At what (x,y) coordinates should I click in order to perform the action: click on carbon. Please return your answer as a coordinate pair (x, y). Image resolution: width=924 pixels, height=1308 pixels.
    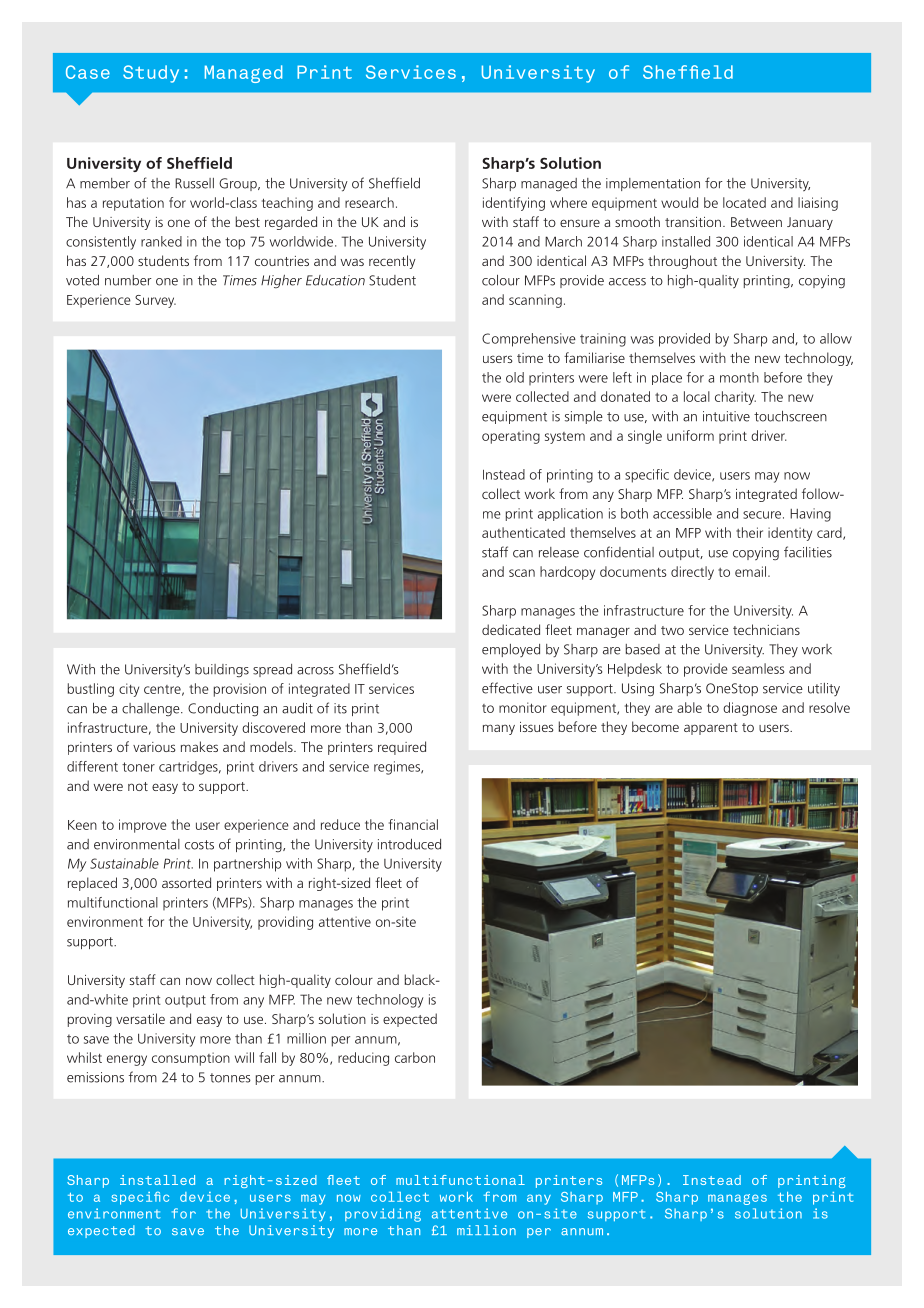
    Looking at the image, I should click on (415, 1057).
